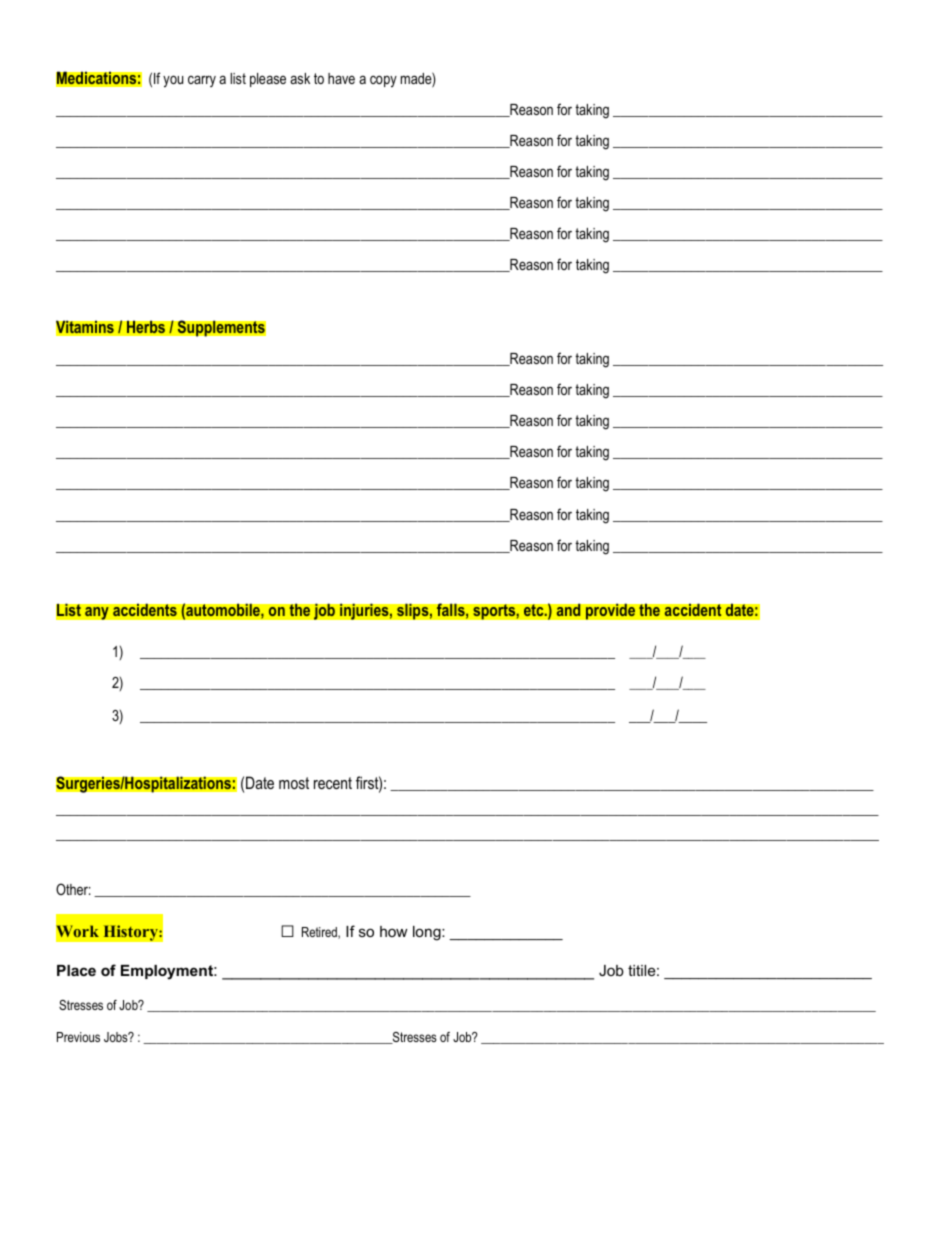  I want to click on Retired, so click(320, 933).
